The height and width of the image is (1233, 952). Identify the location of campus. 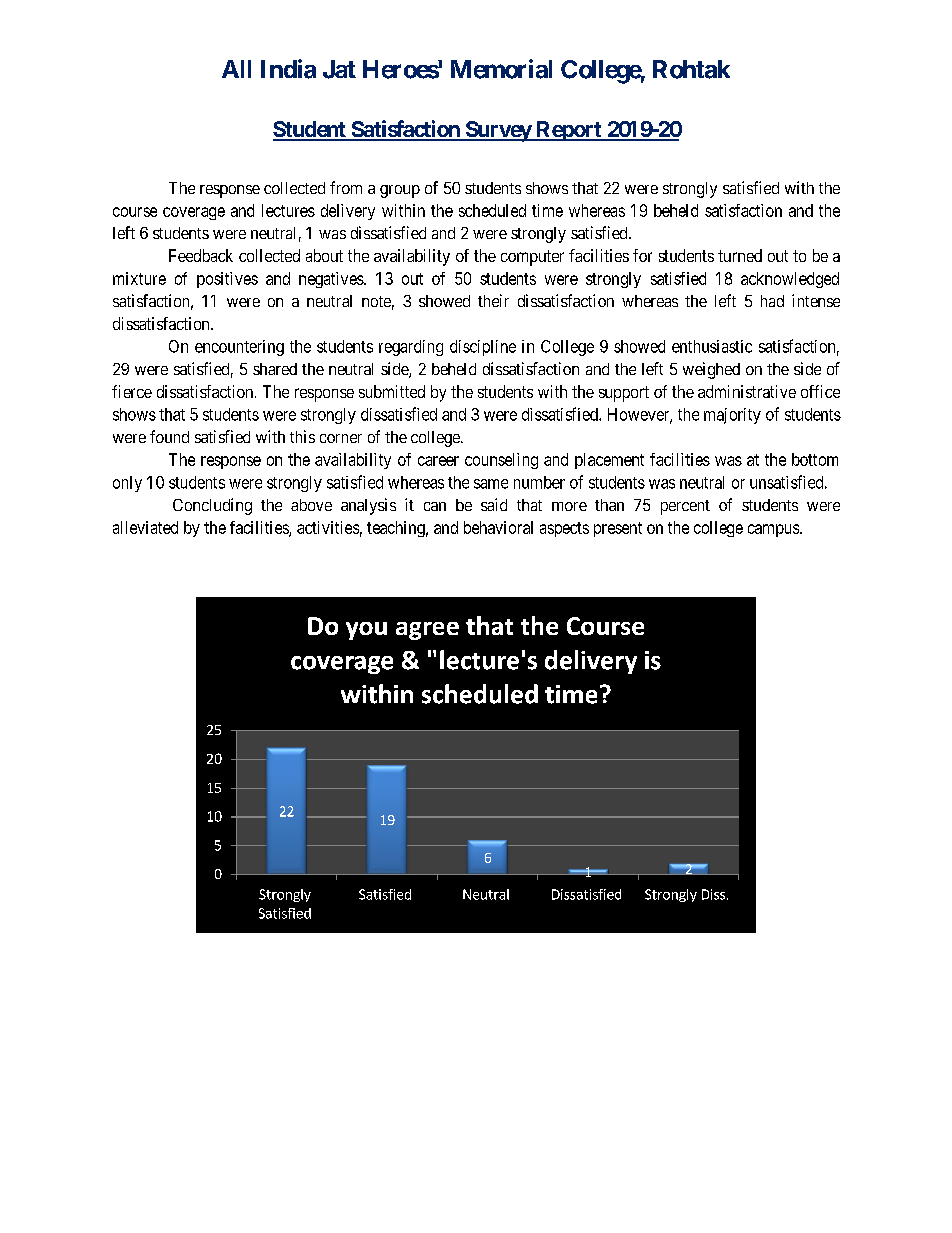
(774, 530).
